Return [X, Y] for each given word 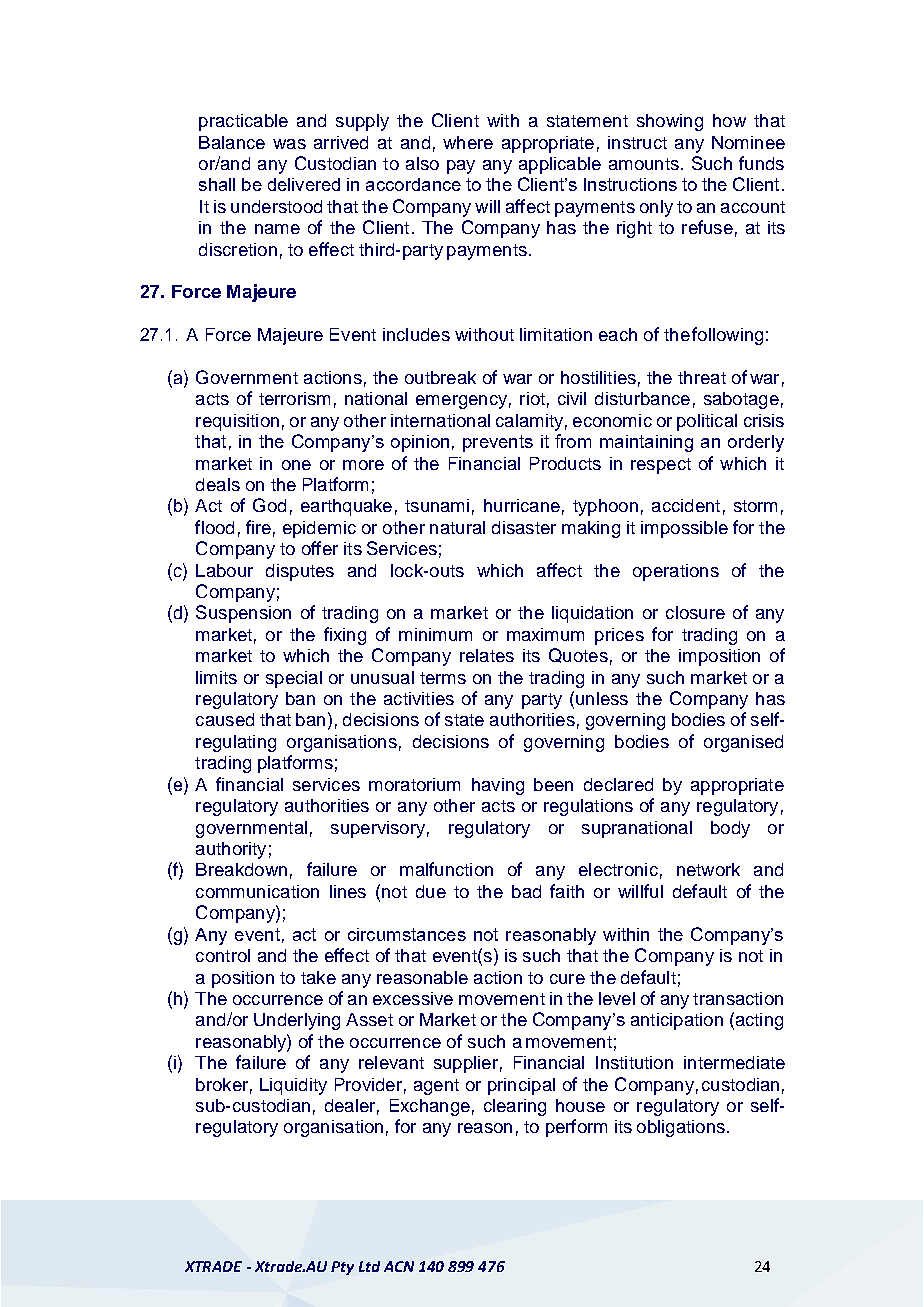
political [707, 422]
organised [743, 743]
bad [526, 891]
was [289, 144]
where [468, 142]
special [294, 679]
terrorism [294, 398]
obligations [681, 1128]
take [318, 977]
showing [670, 122]
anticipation [677, 1021]
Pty [342, 1268]
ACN [399, 1266]
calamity [529, 422]
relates [487, 655]
